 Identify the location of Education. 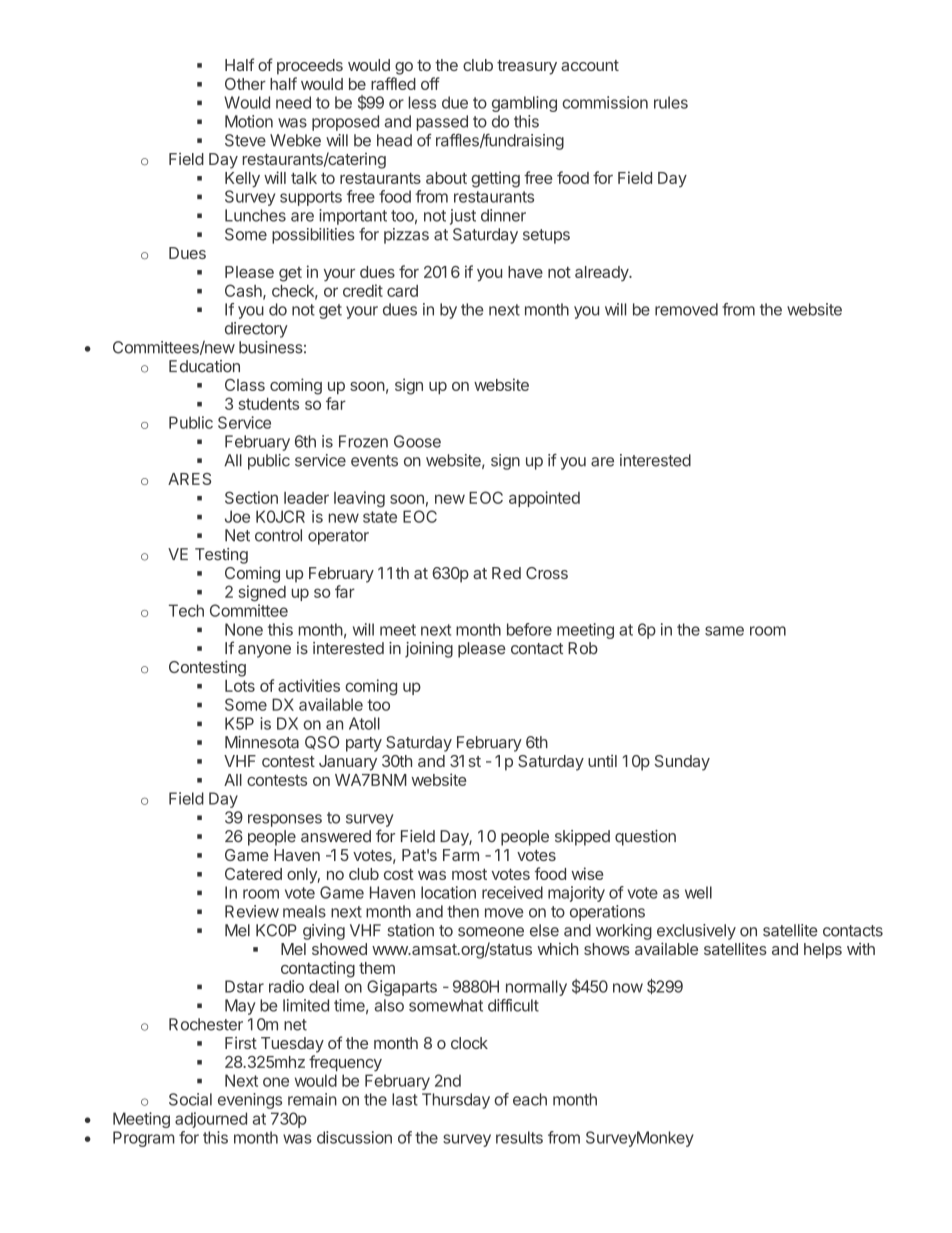
(204, 366).
